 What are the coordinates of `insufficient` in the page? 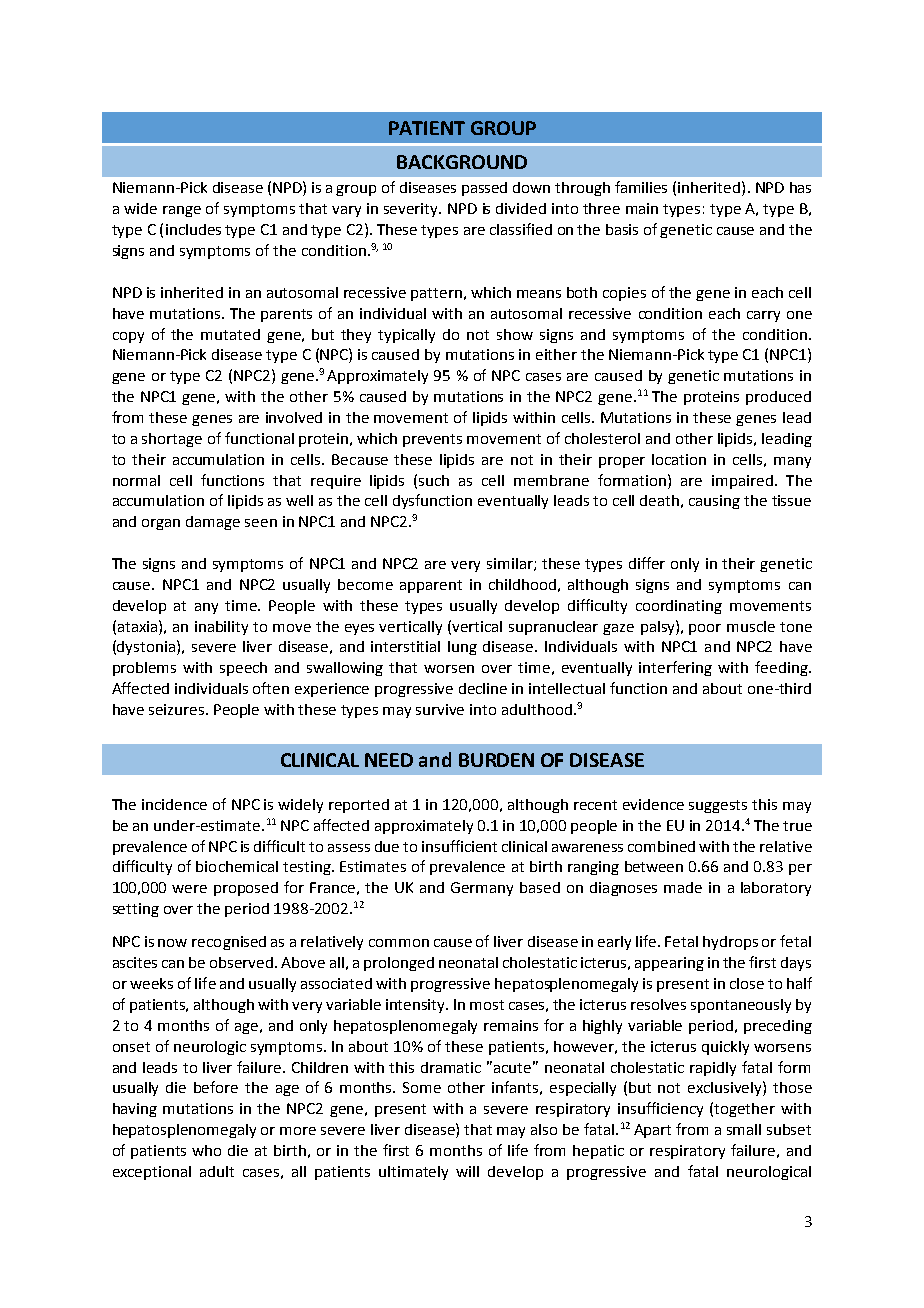 It's located at (459, 846).
